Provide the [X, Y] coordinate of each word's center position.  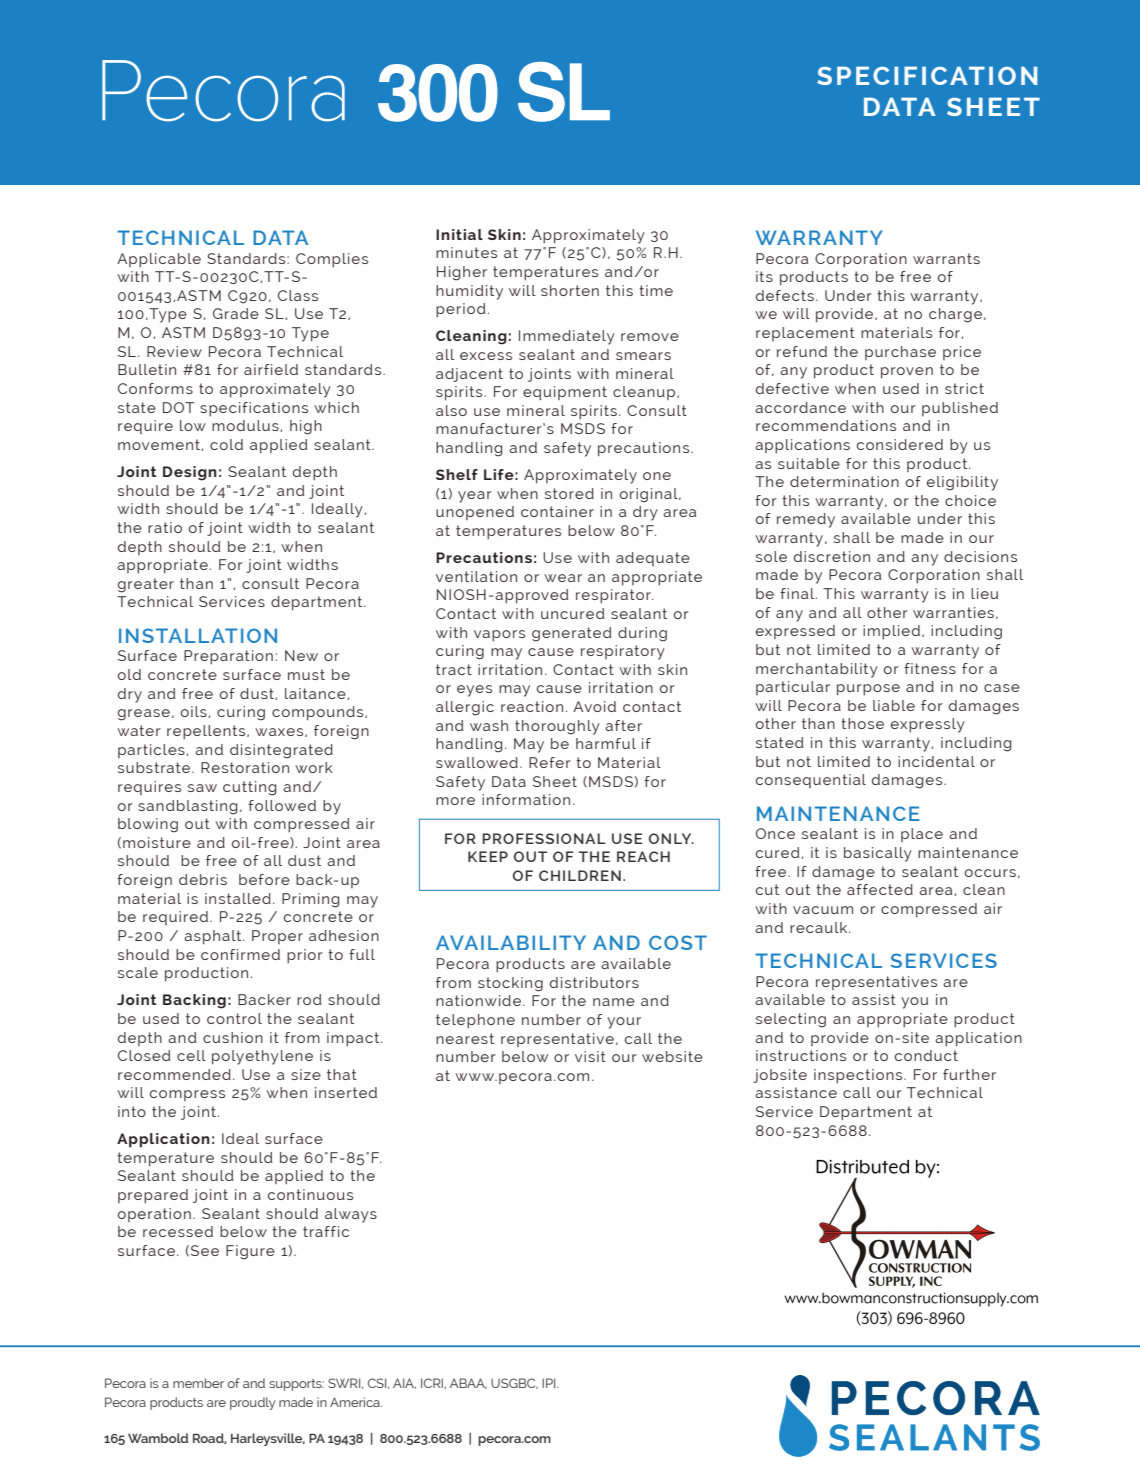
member [198, 1383]
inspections [859, 1076]
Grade [236, 313]
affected [880, 889]
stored [569, 493]
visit [590, 1056]
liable [894, 705]
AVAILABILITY [511, 942]
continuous [310, 1194]
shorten [570, 290]
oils [195, 712]
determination [844, 481]
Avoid [594, 706]
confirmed [240, 954]
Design [190, 473]
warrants [946, 258]
